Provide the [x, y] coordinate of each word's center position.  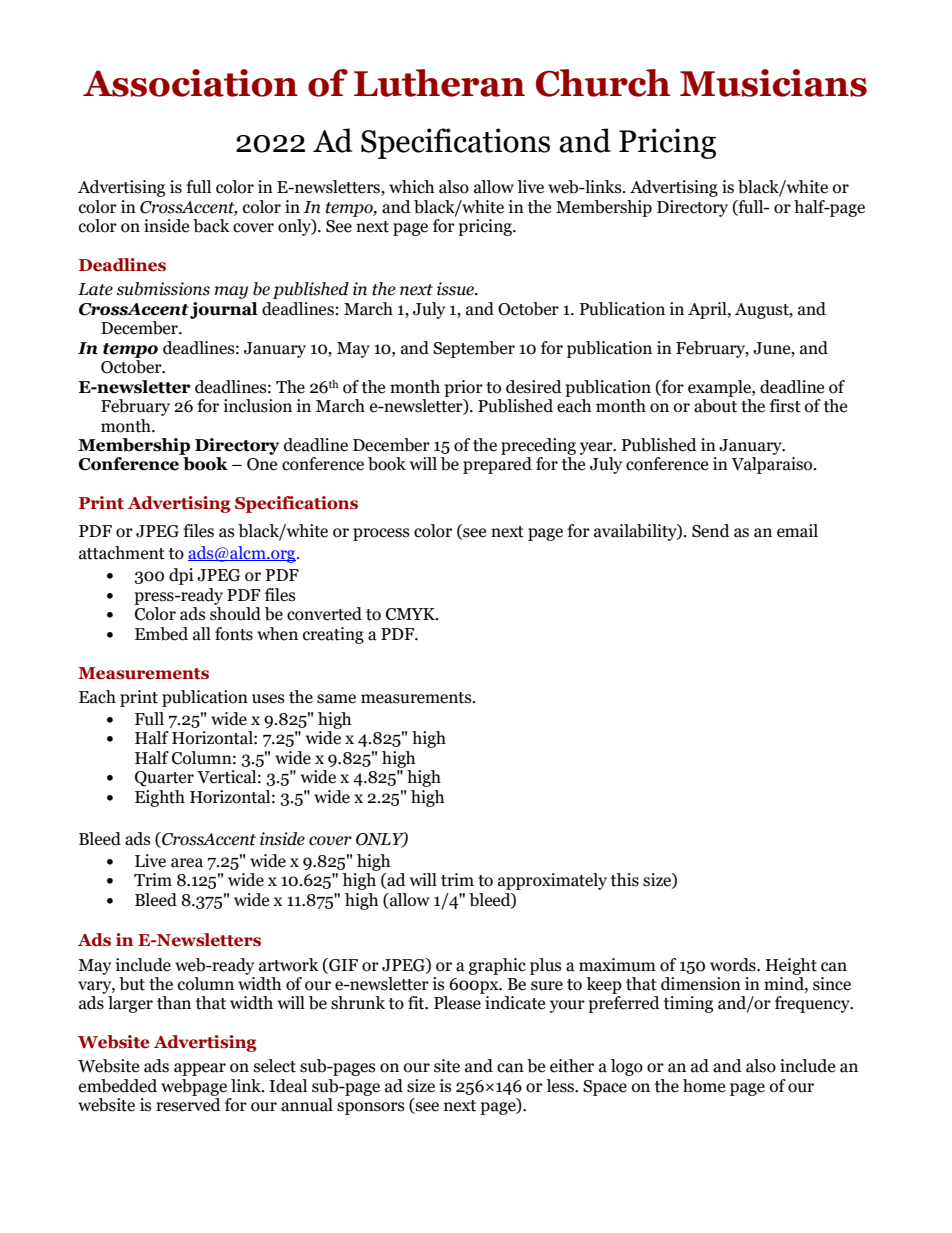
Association [190, 83]
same [336, 699]
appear [200, 1069]
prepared [497, 465]
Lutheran [439, 83]
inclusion [258, 406]
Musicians [773, 83]
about [715, 406]
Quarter [164, 779]
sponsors [371, 1108]
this [625, 880]
